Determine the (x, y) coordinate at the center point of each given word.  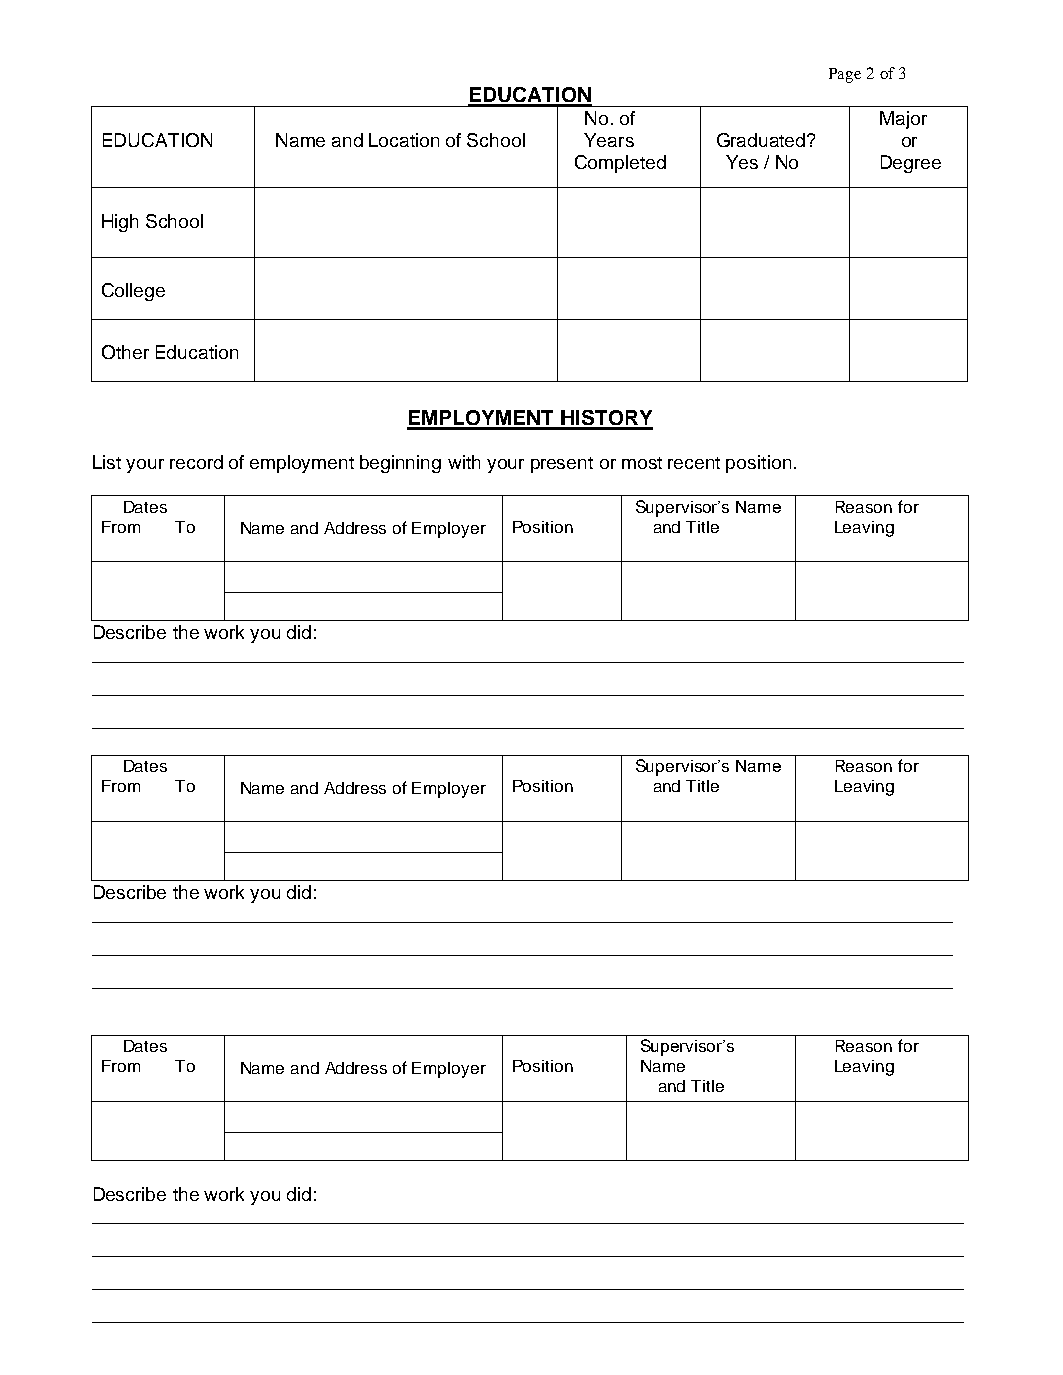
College (133, 292)
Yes (742, 162)
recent (694, 463)
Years (609, 140)
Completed (620, 164)
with (464, 462)
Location (404, 140)
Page (845, 75)
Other (125, 352)
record (196, 462)
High (120, 223)
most (642, 463)
